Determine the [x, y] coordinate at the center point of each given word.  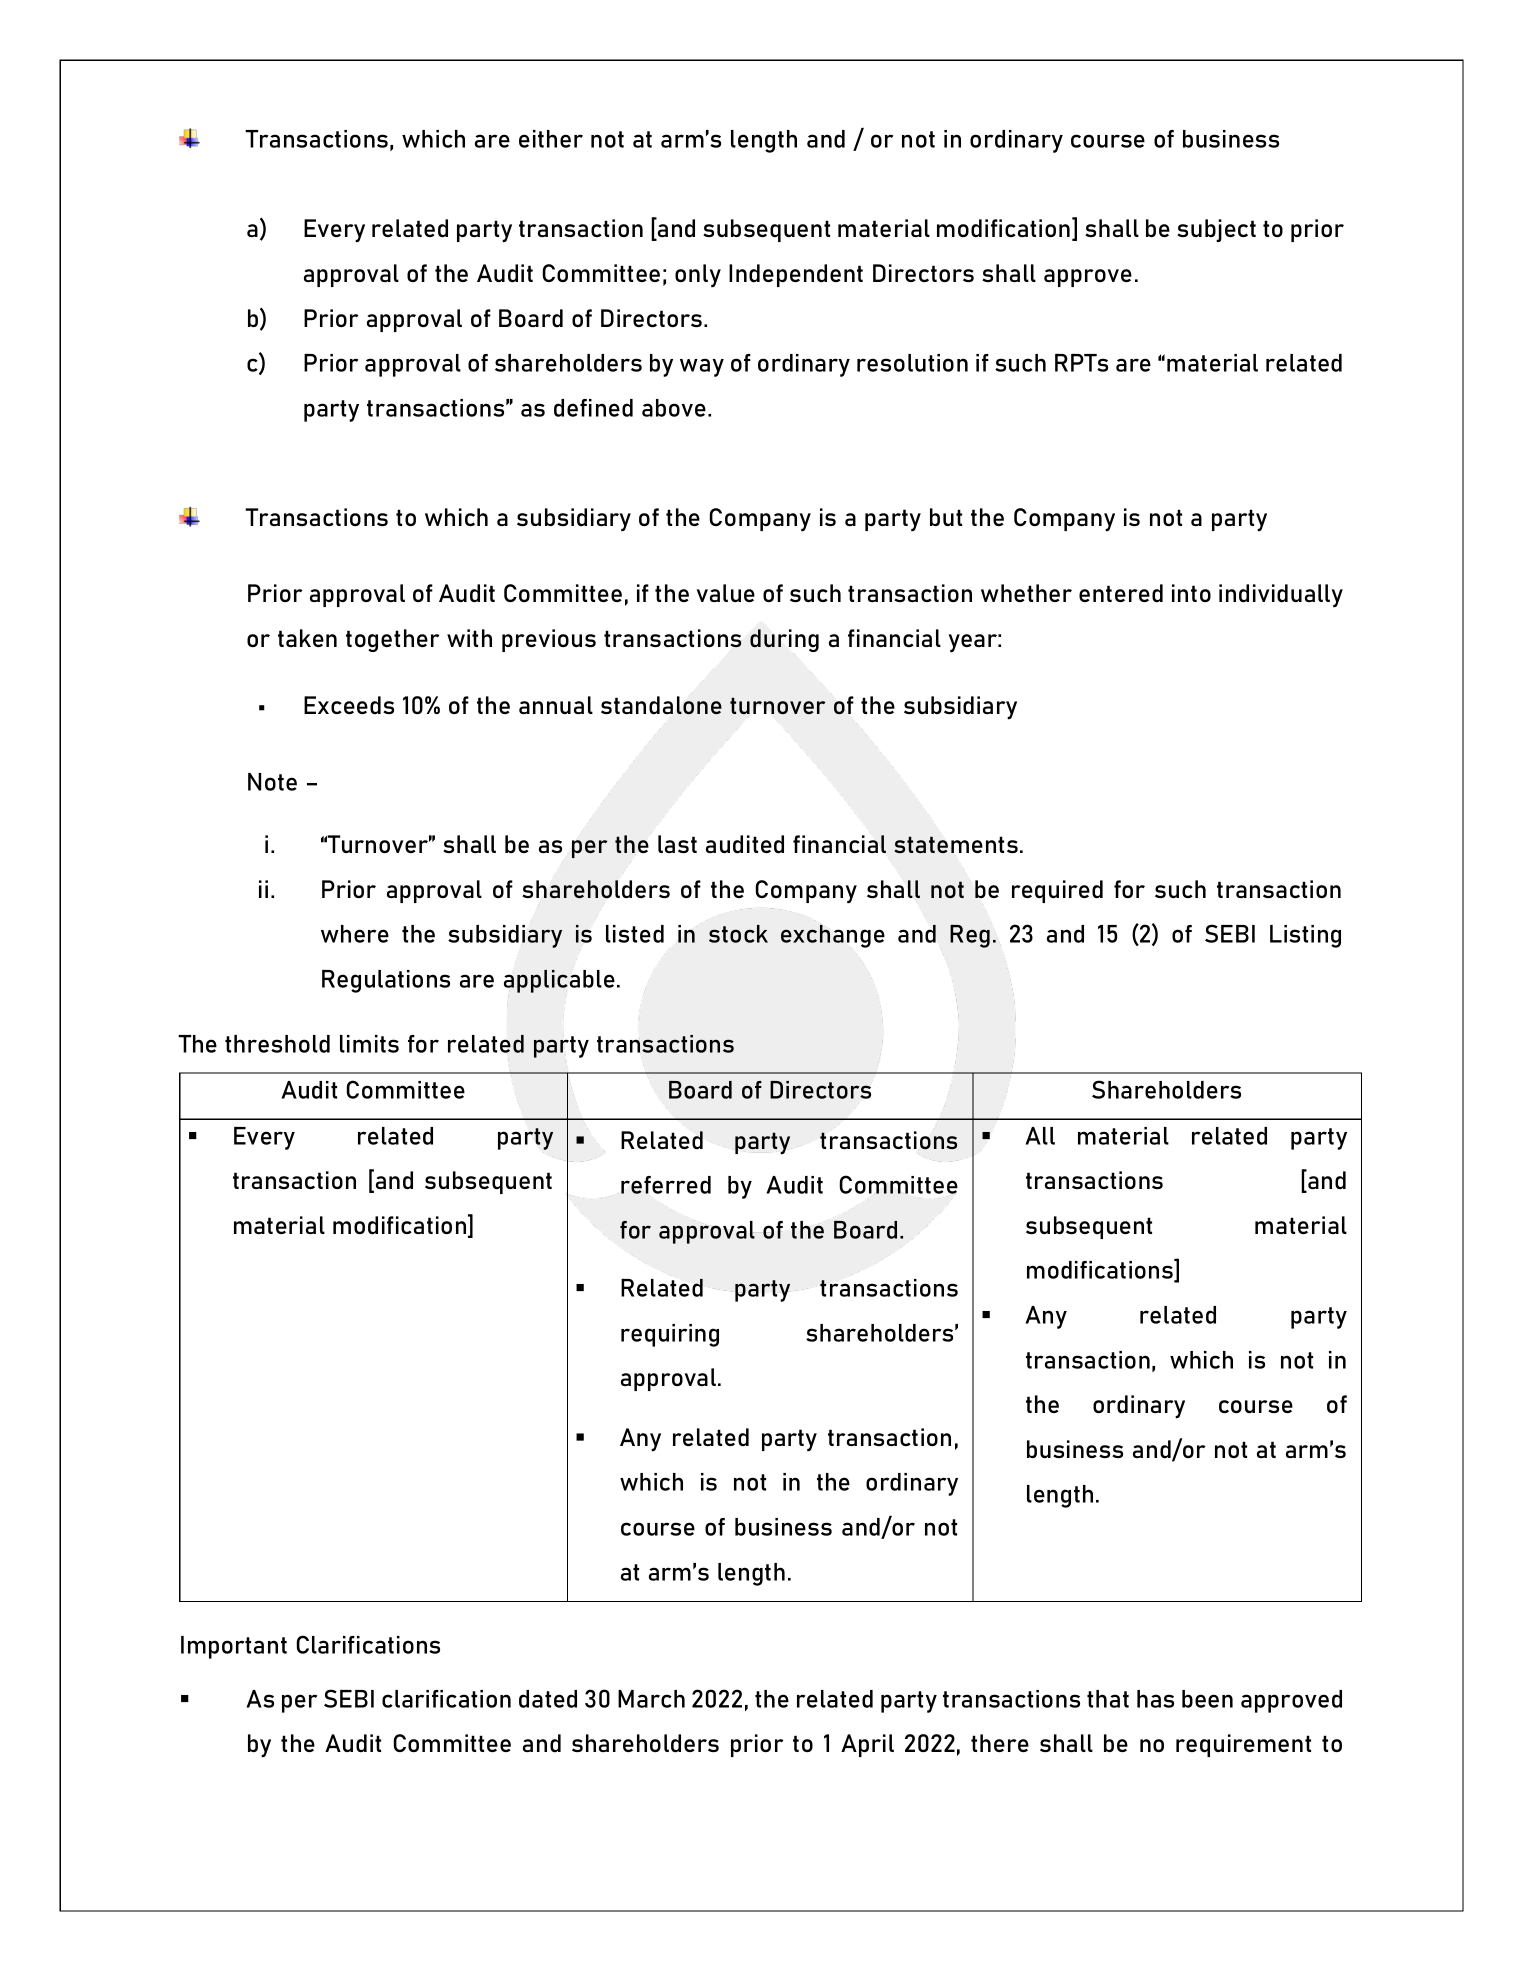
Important [234, 1647]
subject [1216, 230]
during [784, 640]
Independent [796, 275]
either [551, 139]
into [1191, 593]
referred [666, 1185]
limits [369, 1044]
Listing [1305, 936]
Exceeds [349, 705]
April [867, 1745]
